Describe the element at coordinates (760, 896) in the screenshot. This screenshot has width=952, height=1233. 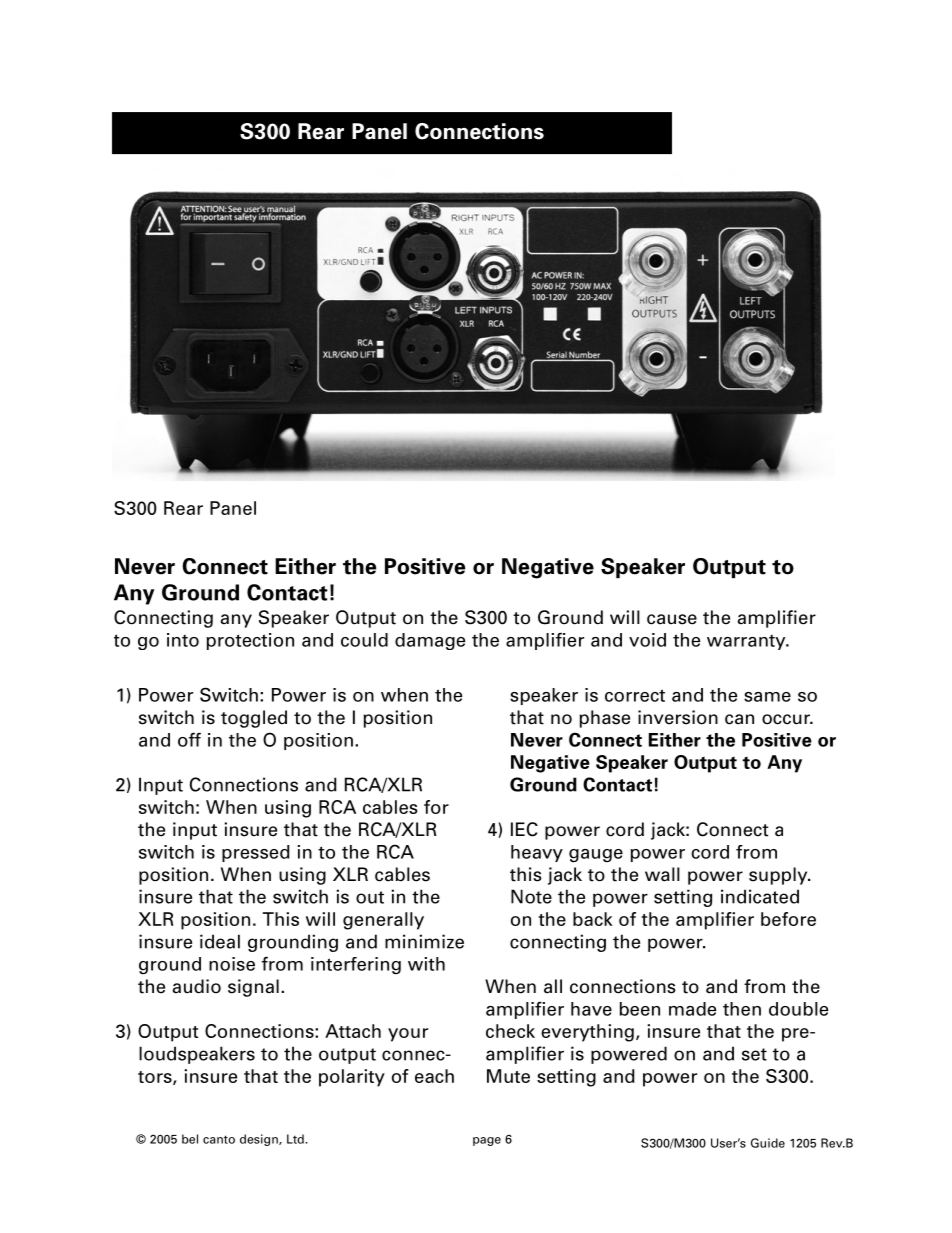
I see `indicated` at that location.
